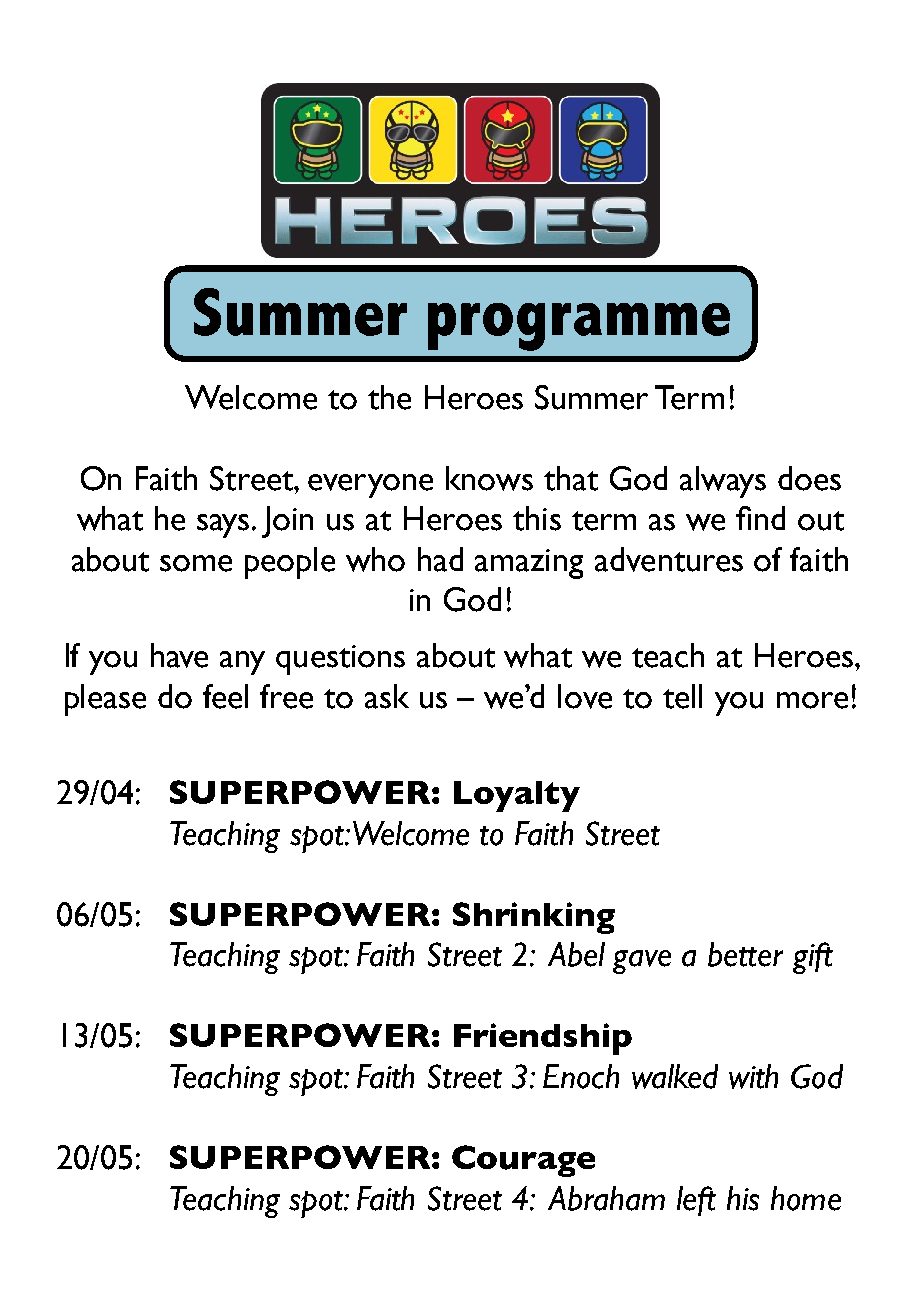 Image resolution: width=924 pixels, height=1308 pixels. I want to click on Courage, so click(523, 1161).
